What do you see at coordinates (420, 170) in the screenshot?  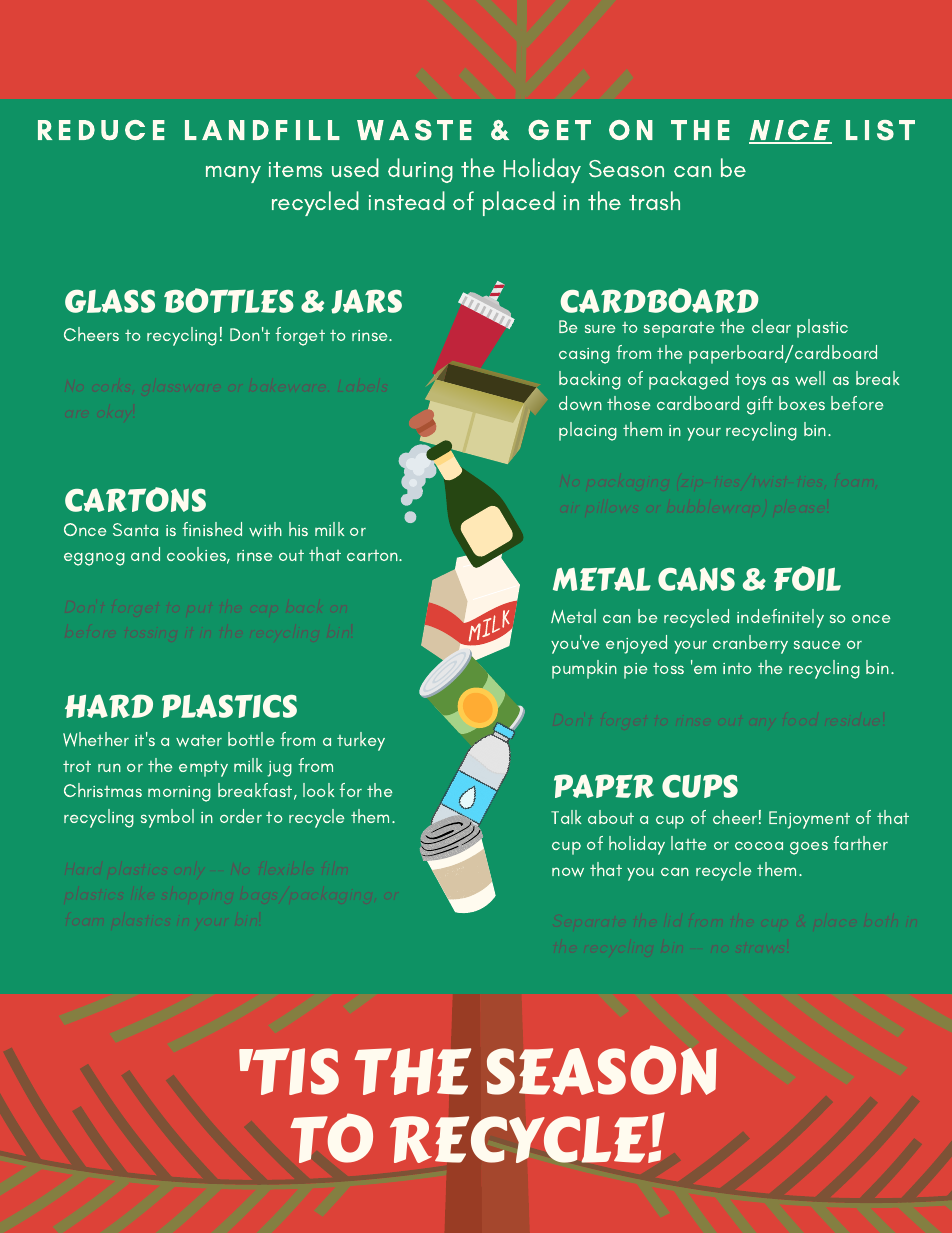 I see `during` at bounding box center [420, 170].
